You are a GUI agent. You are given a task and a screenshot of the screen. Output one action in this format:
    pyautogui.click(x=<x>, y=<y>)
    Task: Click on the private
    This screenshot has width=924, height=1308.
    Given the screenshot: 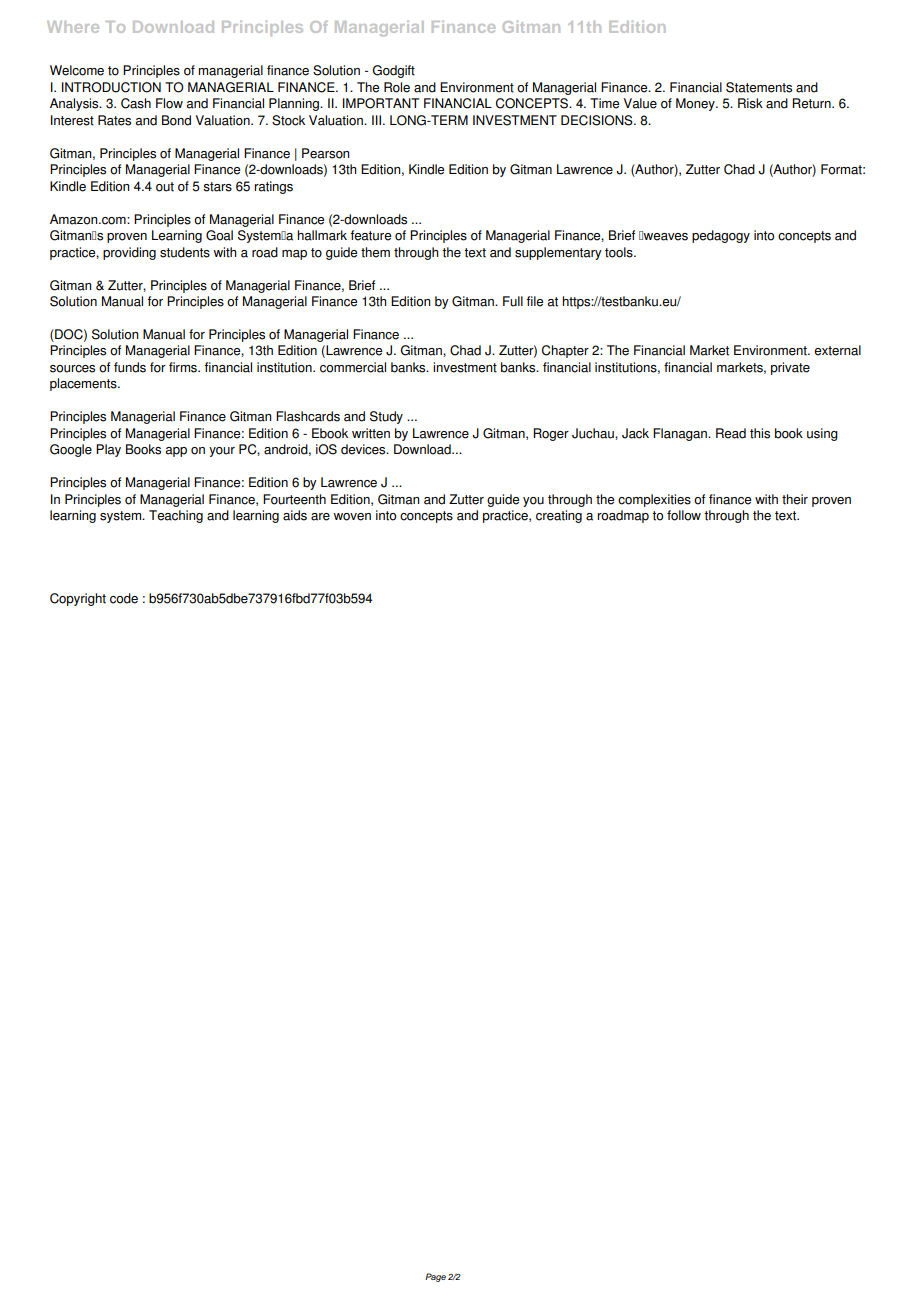 What is the action you would take?
    pyautogui.click(x=790, y=368)
